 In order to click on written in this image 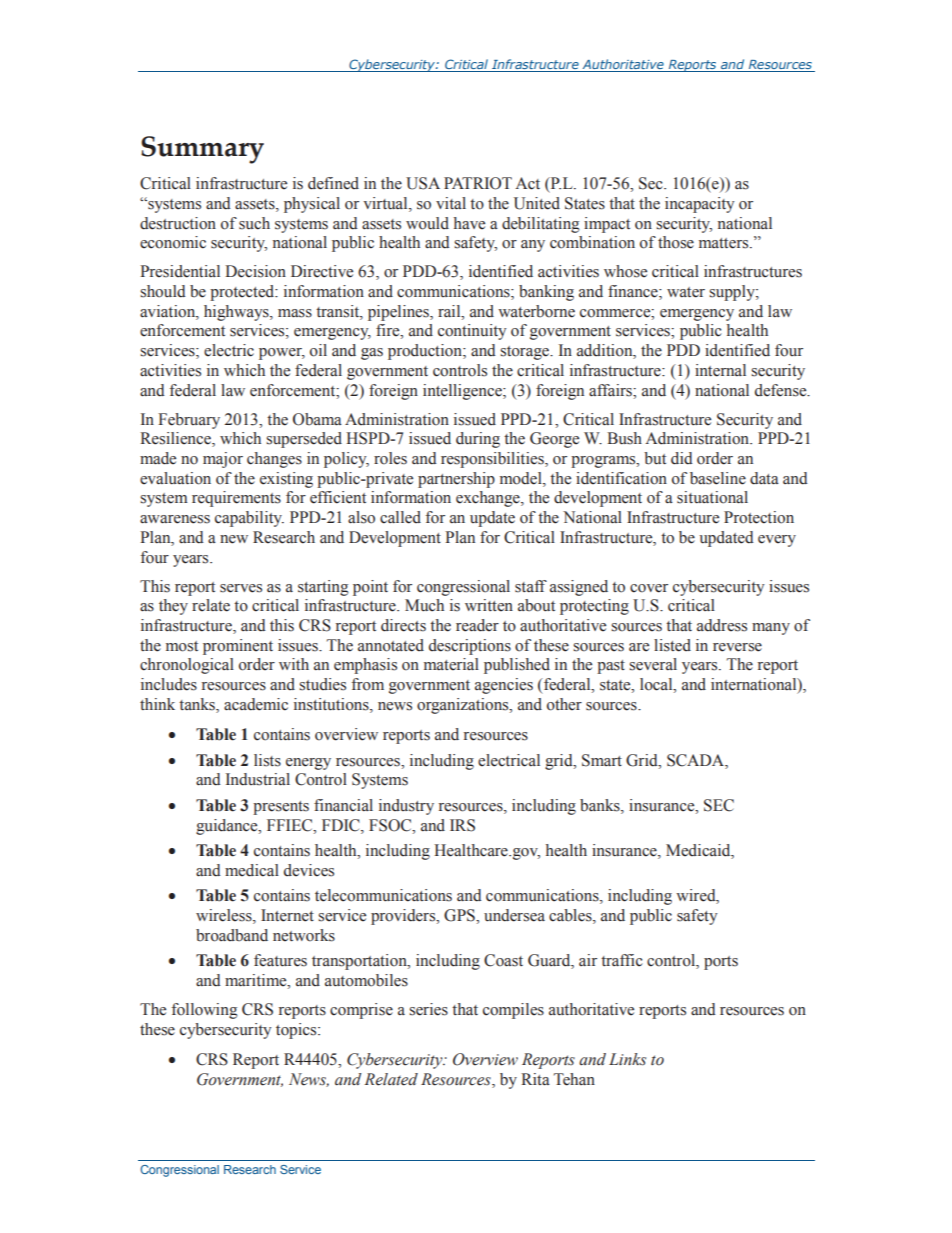, I will do `click(489, 605)`.
